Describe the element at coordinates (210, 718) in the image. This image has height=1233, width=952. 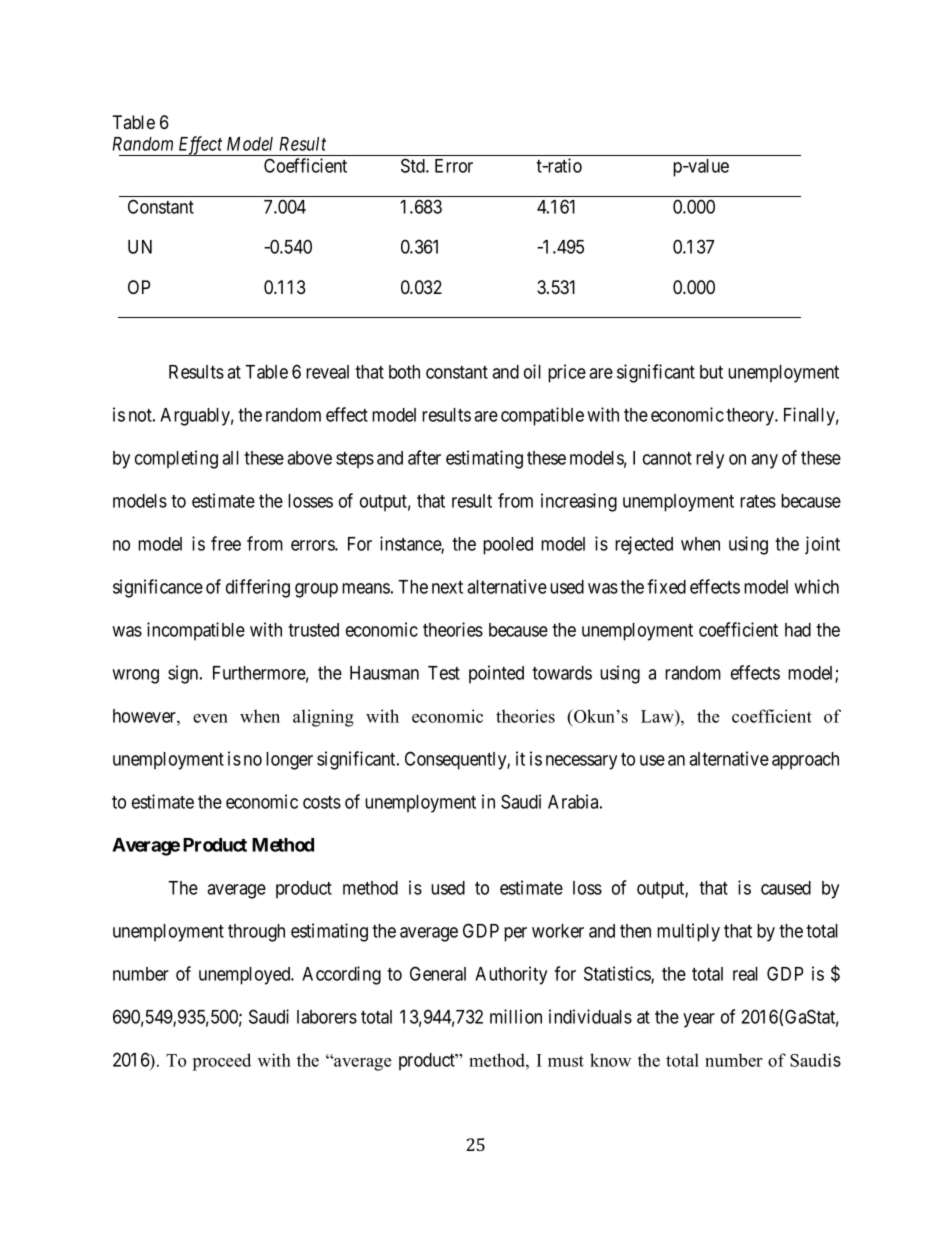
I see `even` at that location.
